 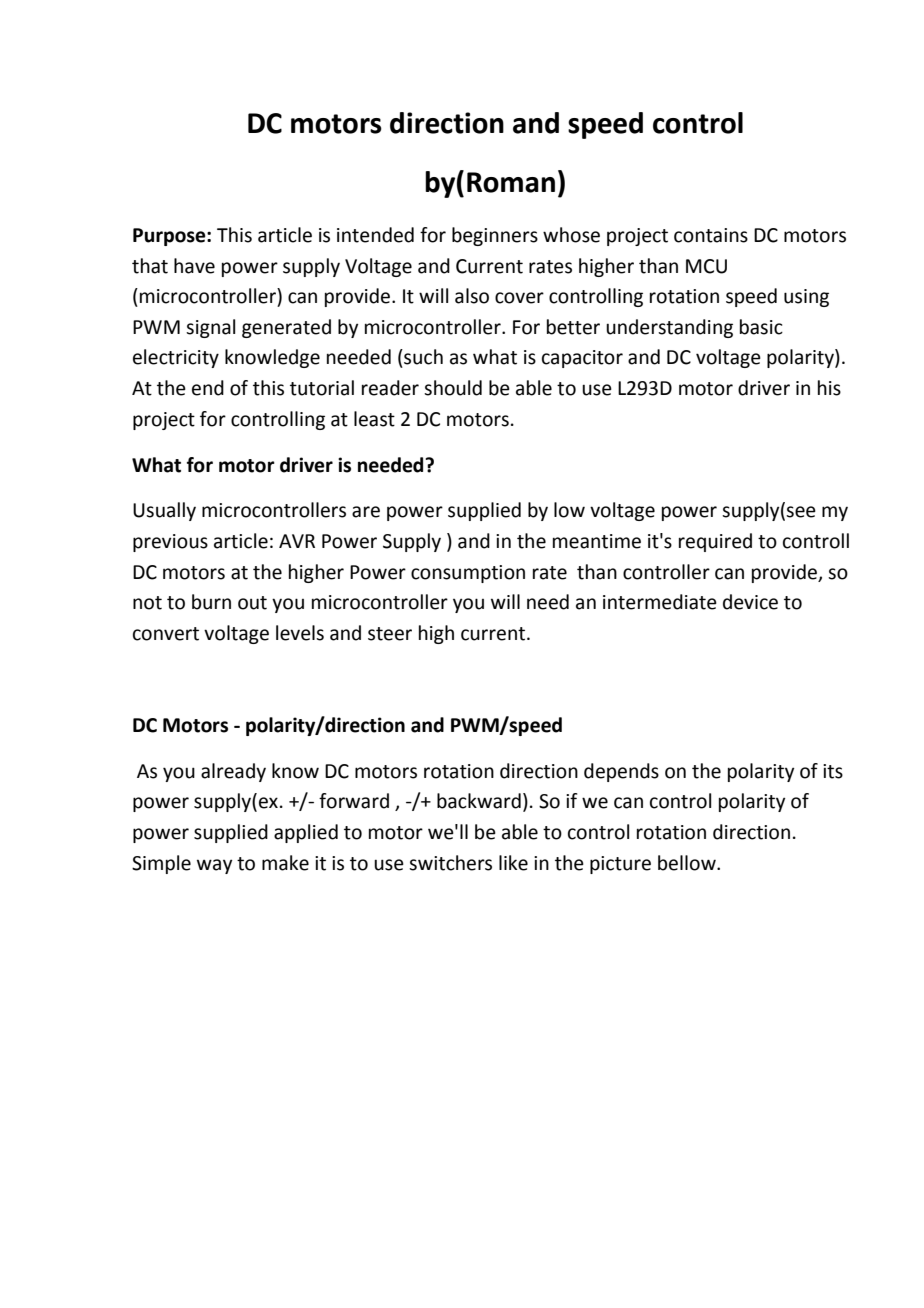 I want to click on way, so click(x=214, y=866).
